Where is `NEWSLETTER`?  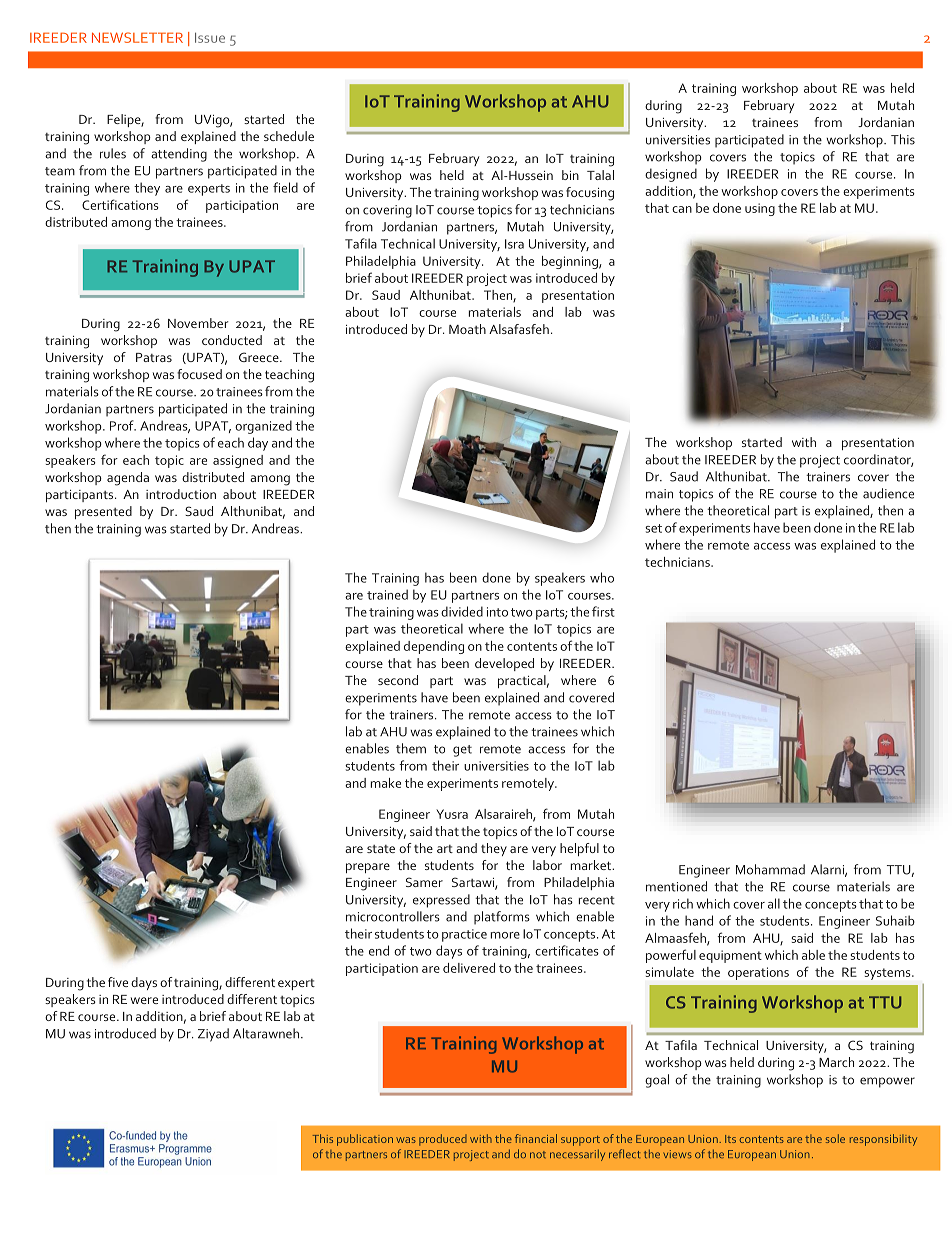
NEWSLETTER is located at coordinates (137, 37).
